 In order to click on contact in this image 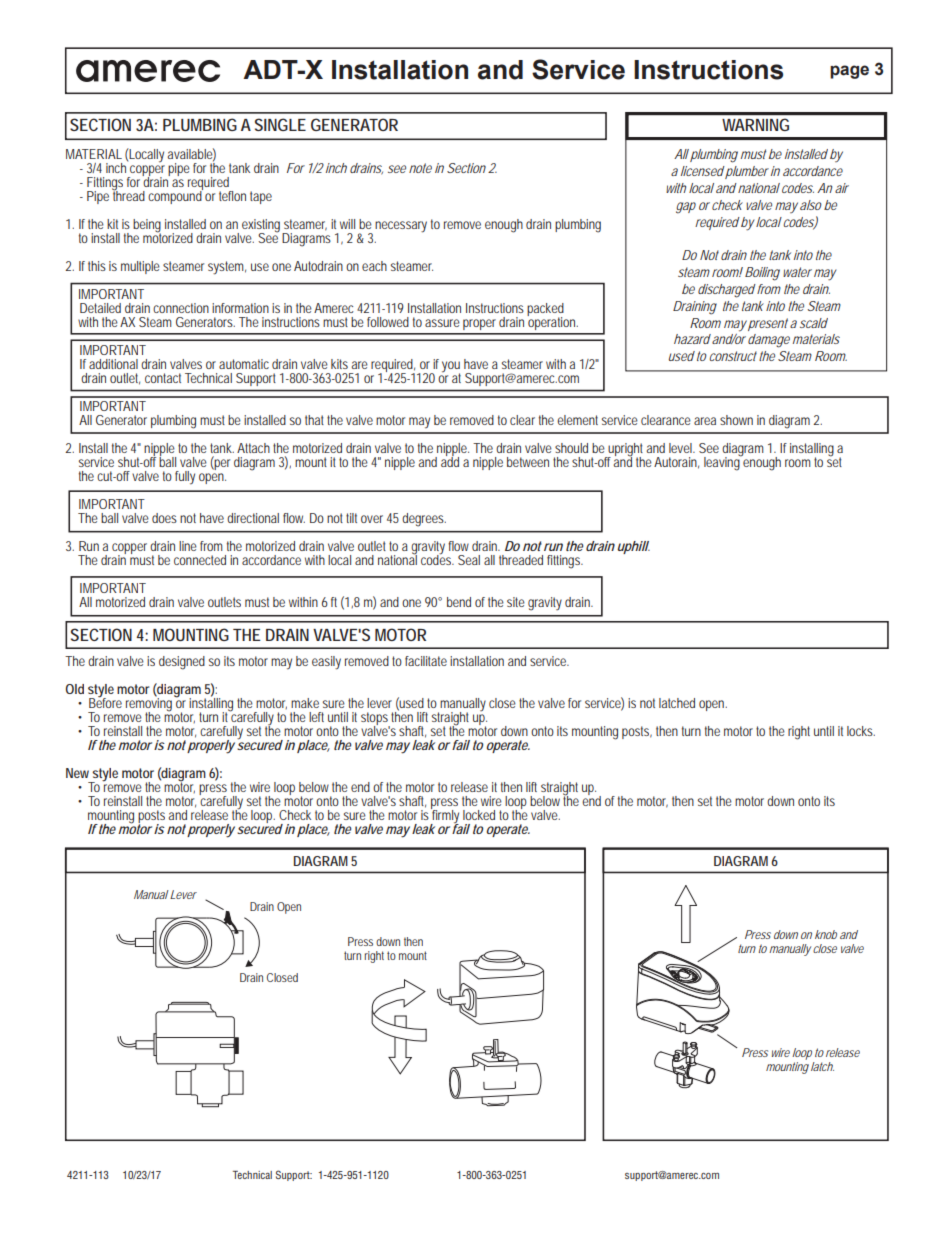, I will do `click(163, 378)`.
